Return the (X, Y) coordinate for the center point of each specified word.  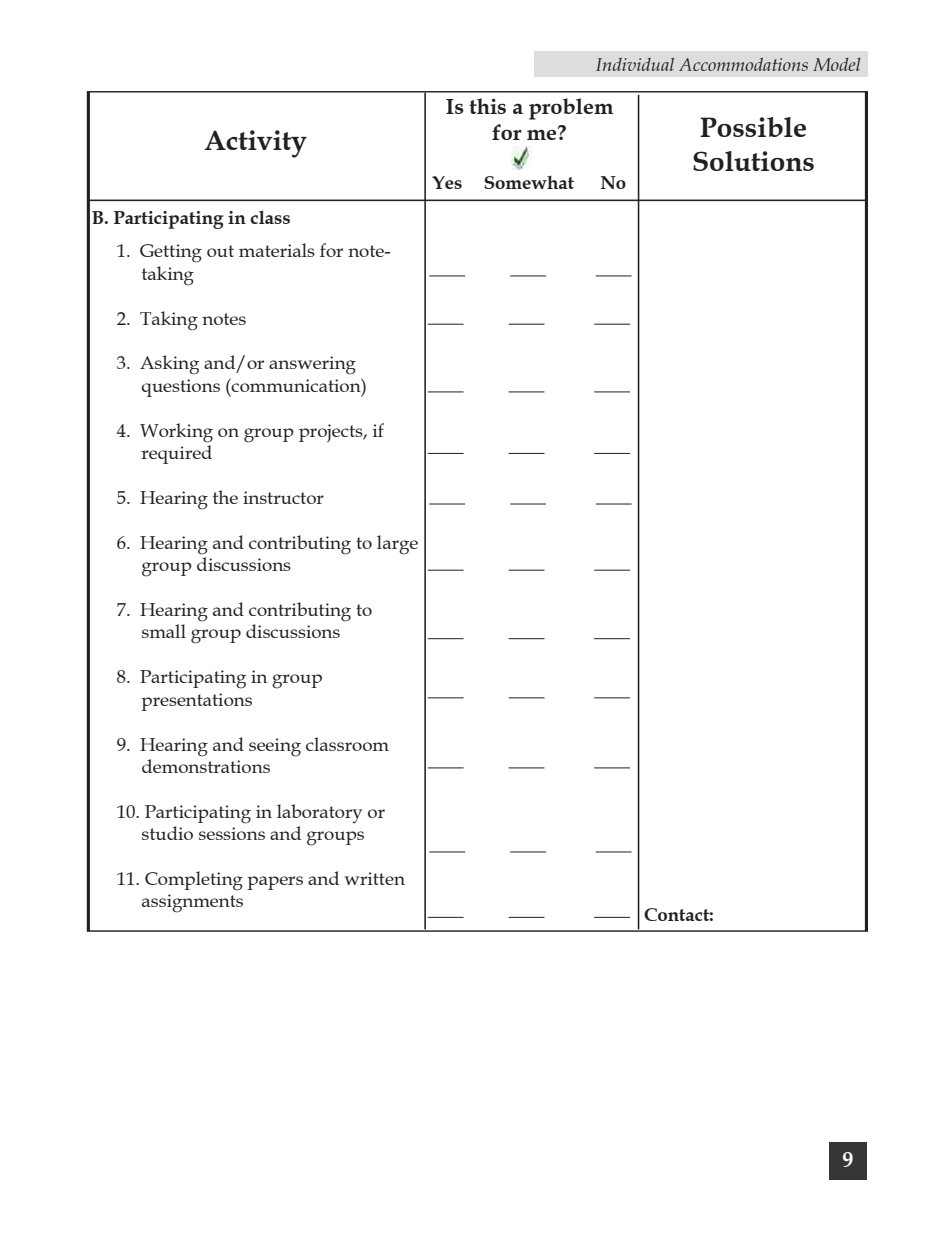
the (225, 497)
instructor (283, 497)
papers (275, 883)
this (487, 106)
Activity (255, 144)
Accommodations (743, 64)
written (374, 878)
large (397, 545)
